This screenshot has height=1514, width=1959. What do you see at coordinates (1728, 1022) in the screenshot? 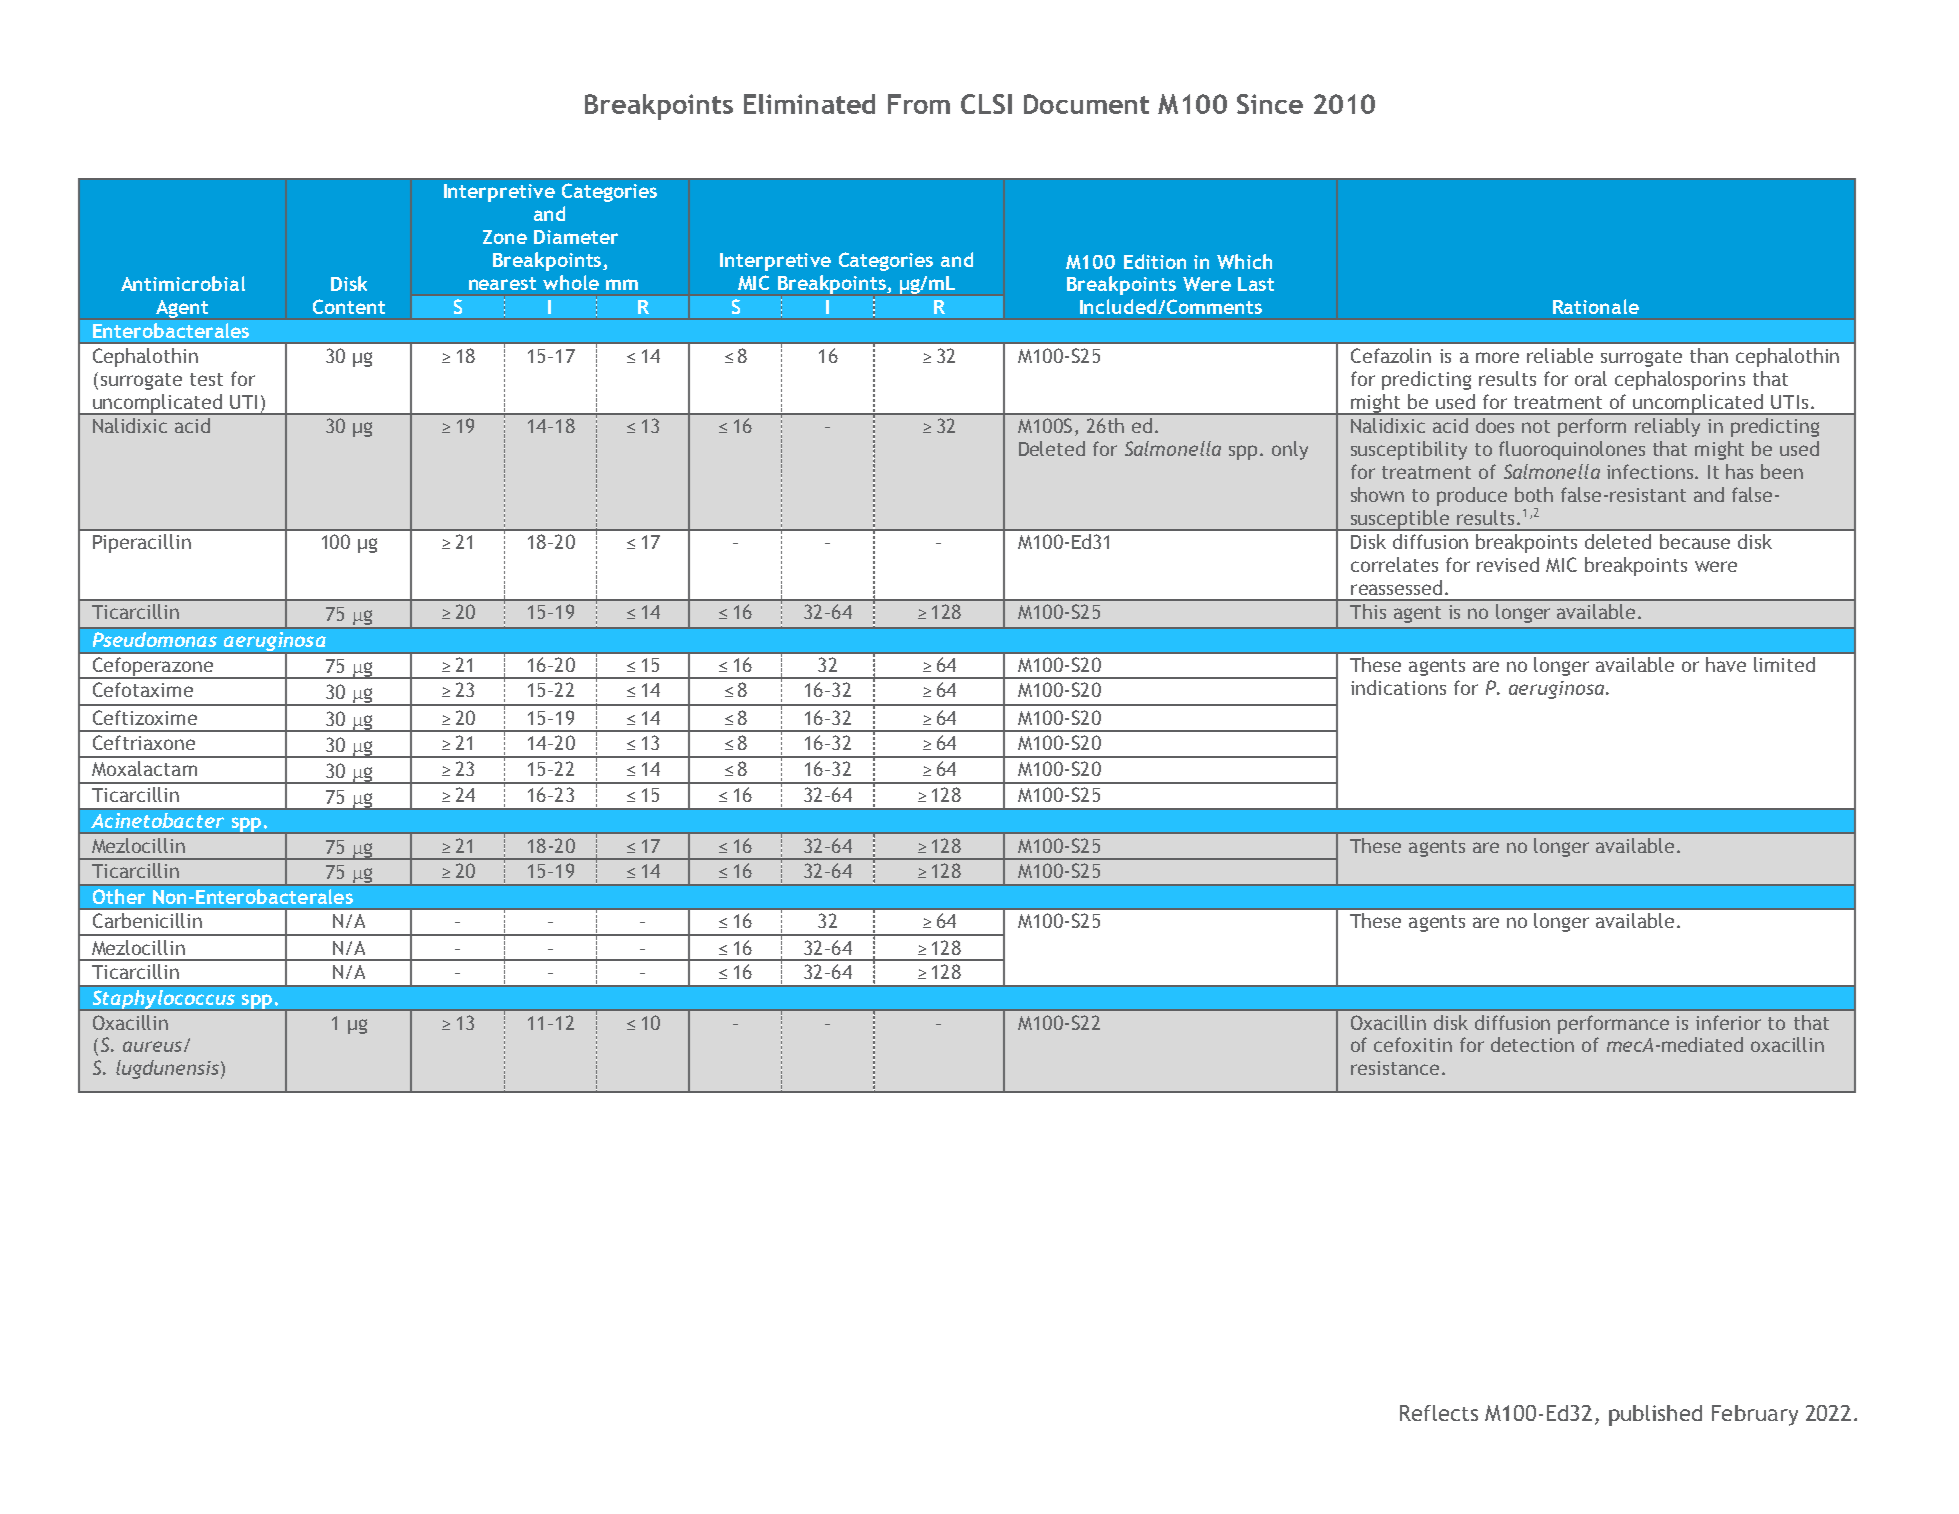
I see `inferior` at bounding box center [1728, 1022].
